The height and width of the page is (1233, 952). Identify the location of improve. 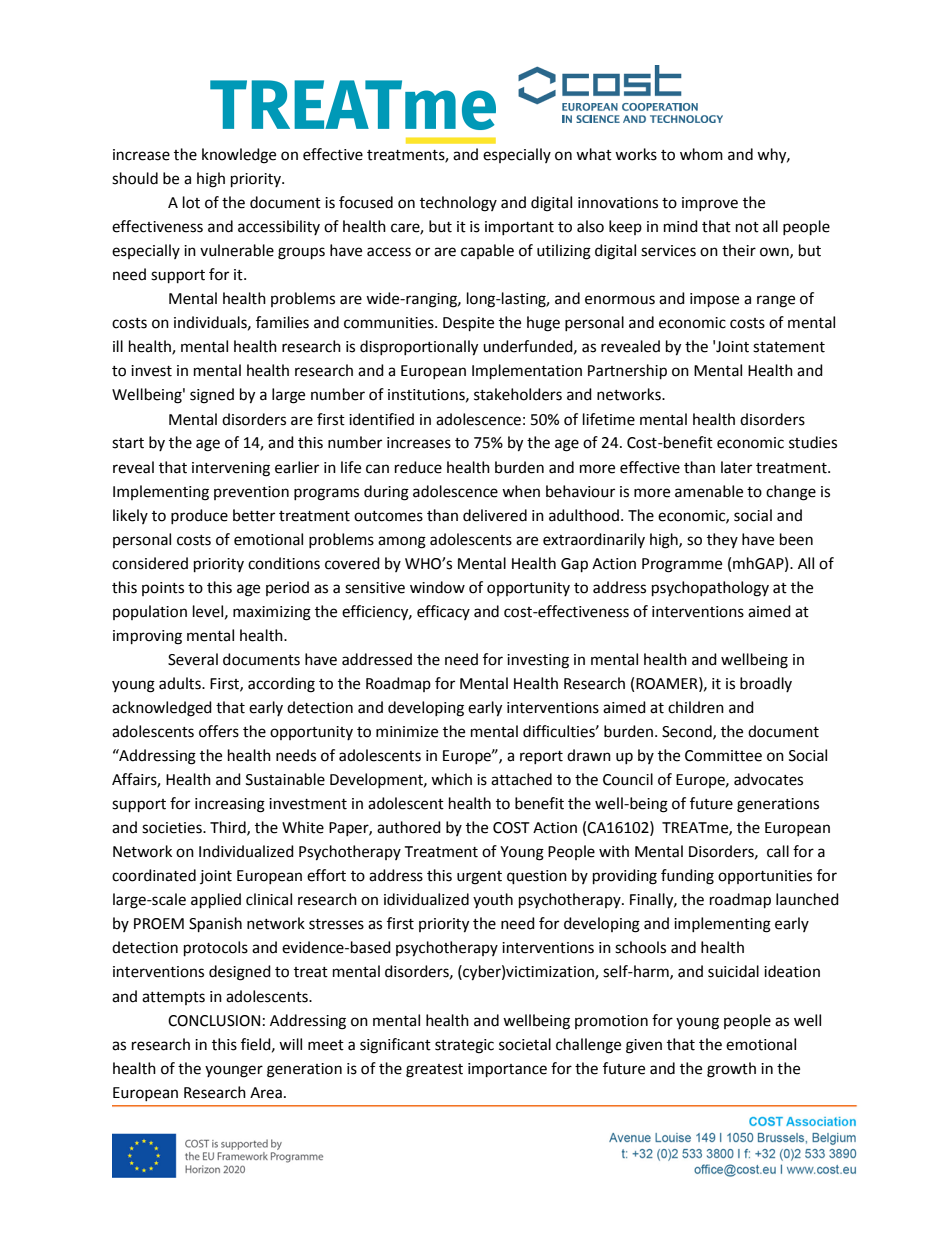
(710, 204).
